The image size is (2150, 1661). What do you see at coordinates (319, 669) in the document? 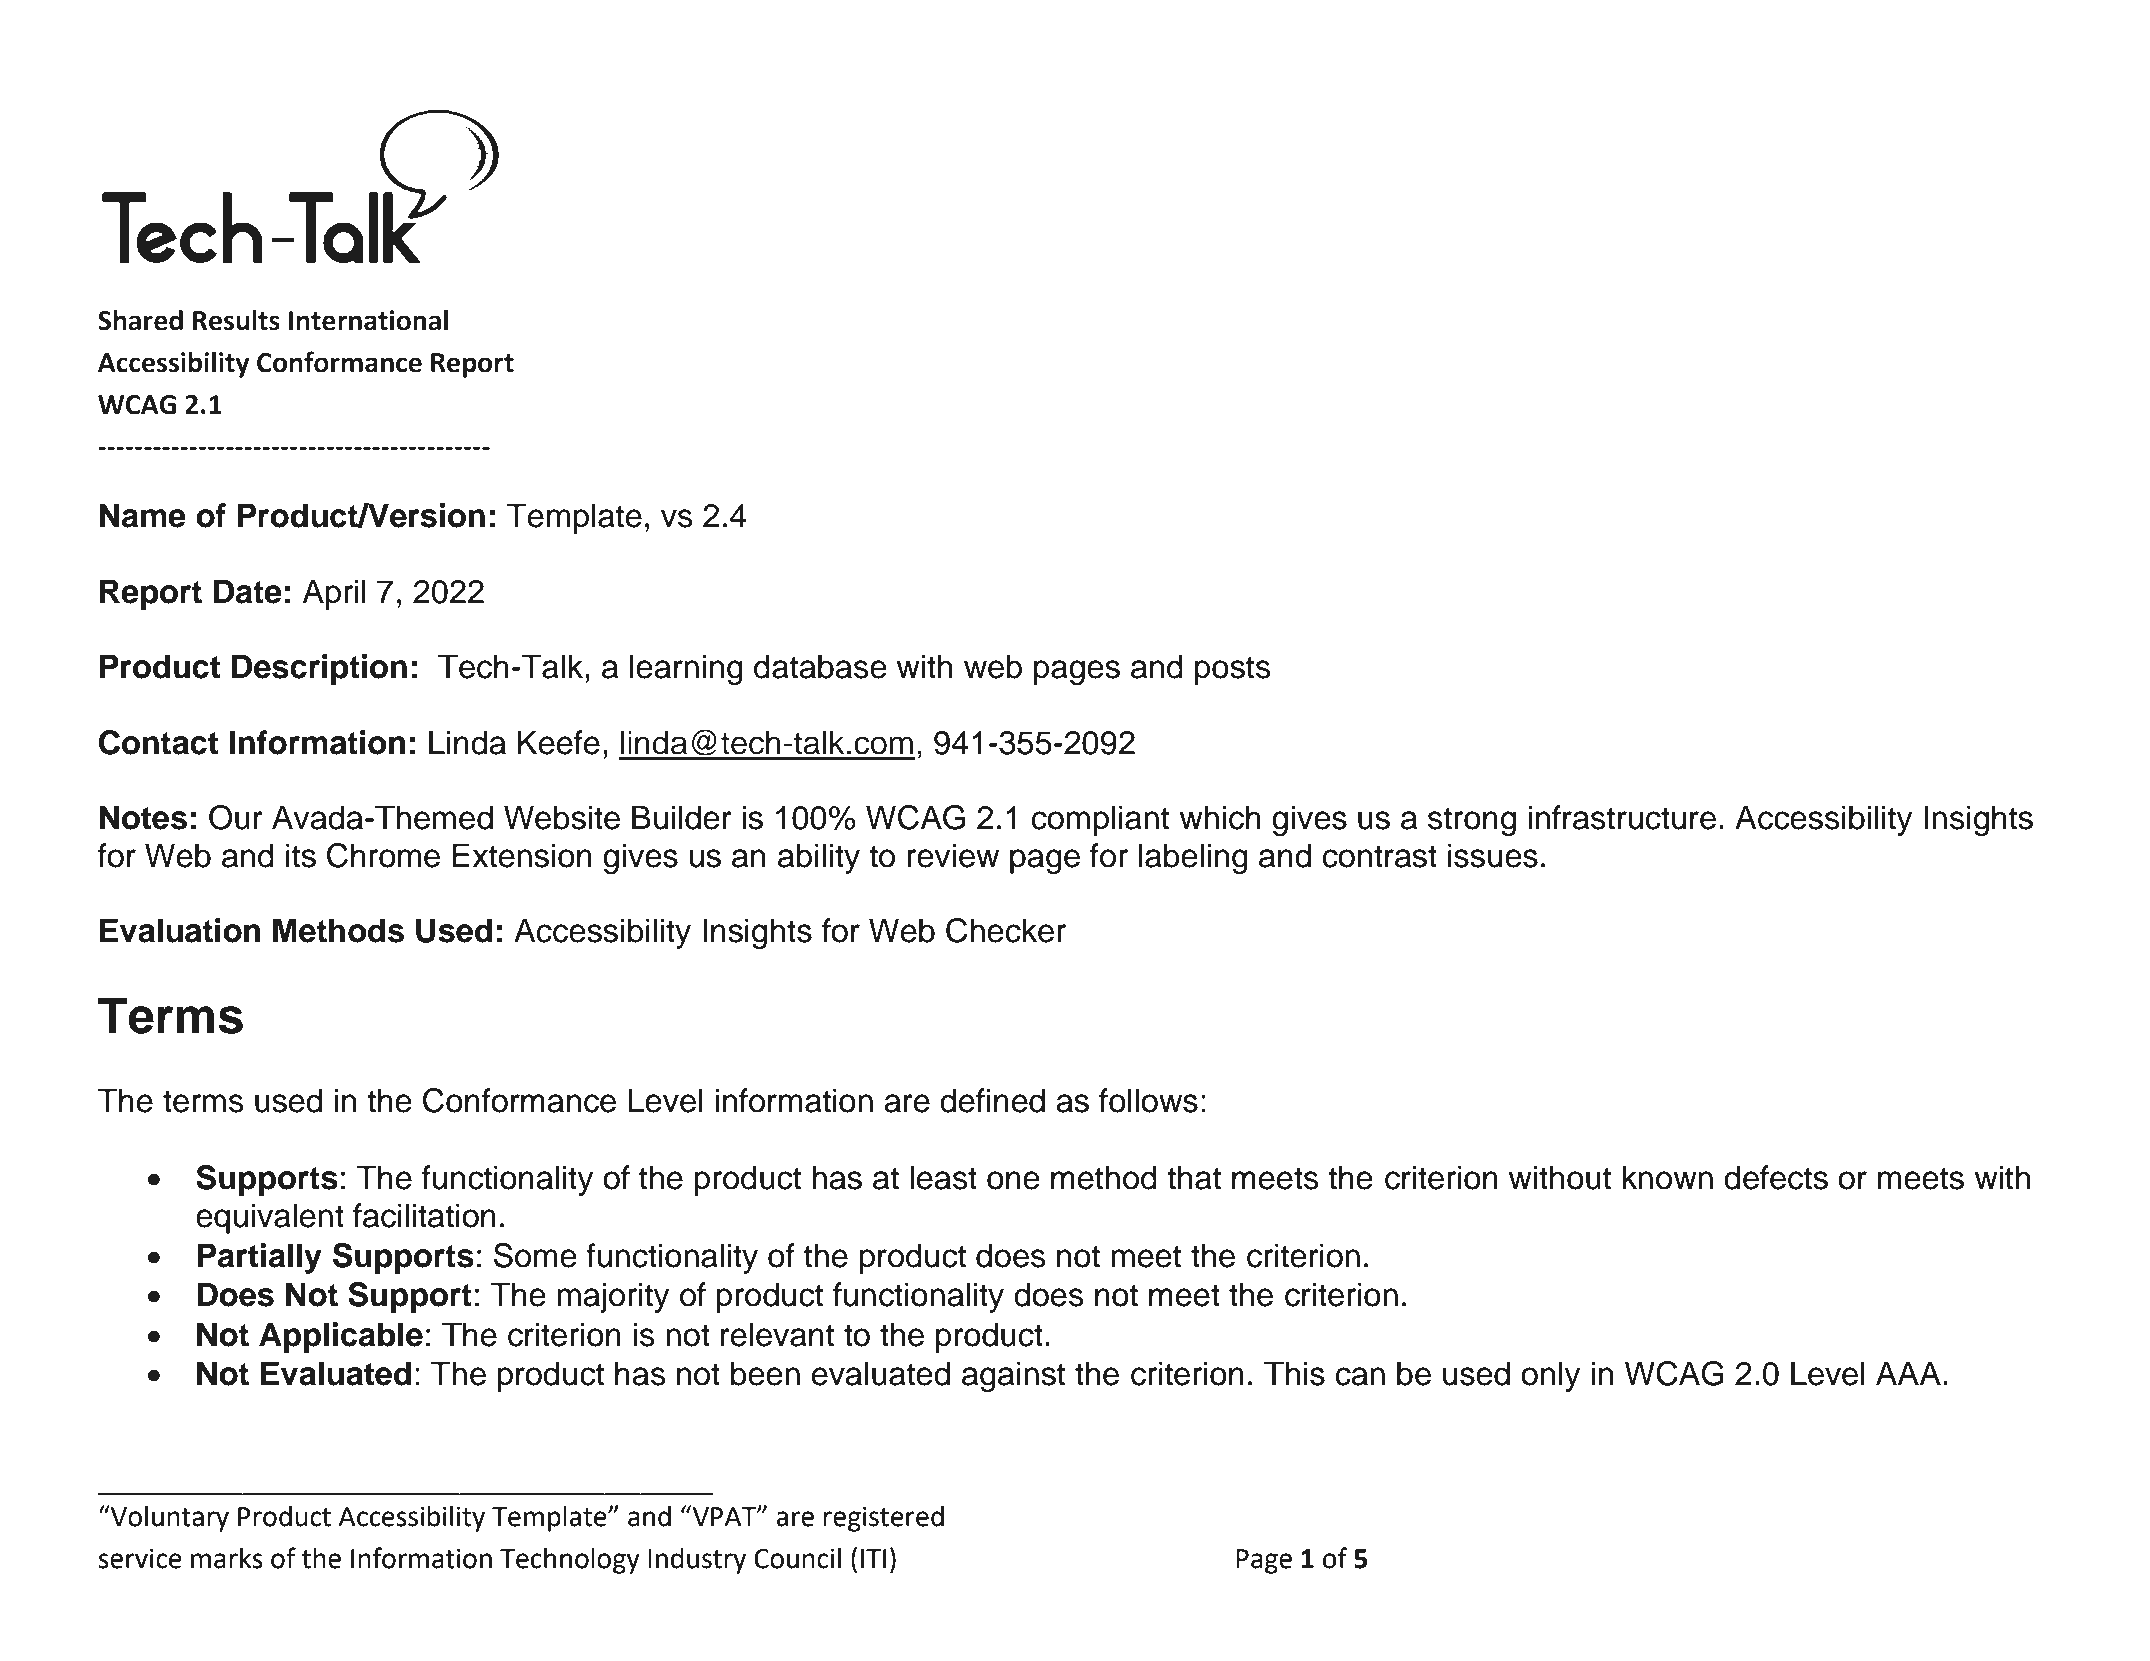
I see `Description` at bounding box center [319, 669].
